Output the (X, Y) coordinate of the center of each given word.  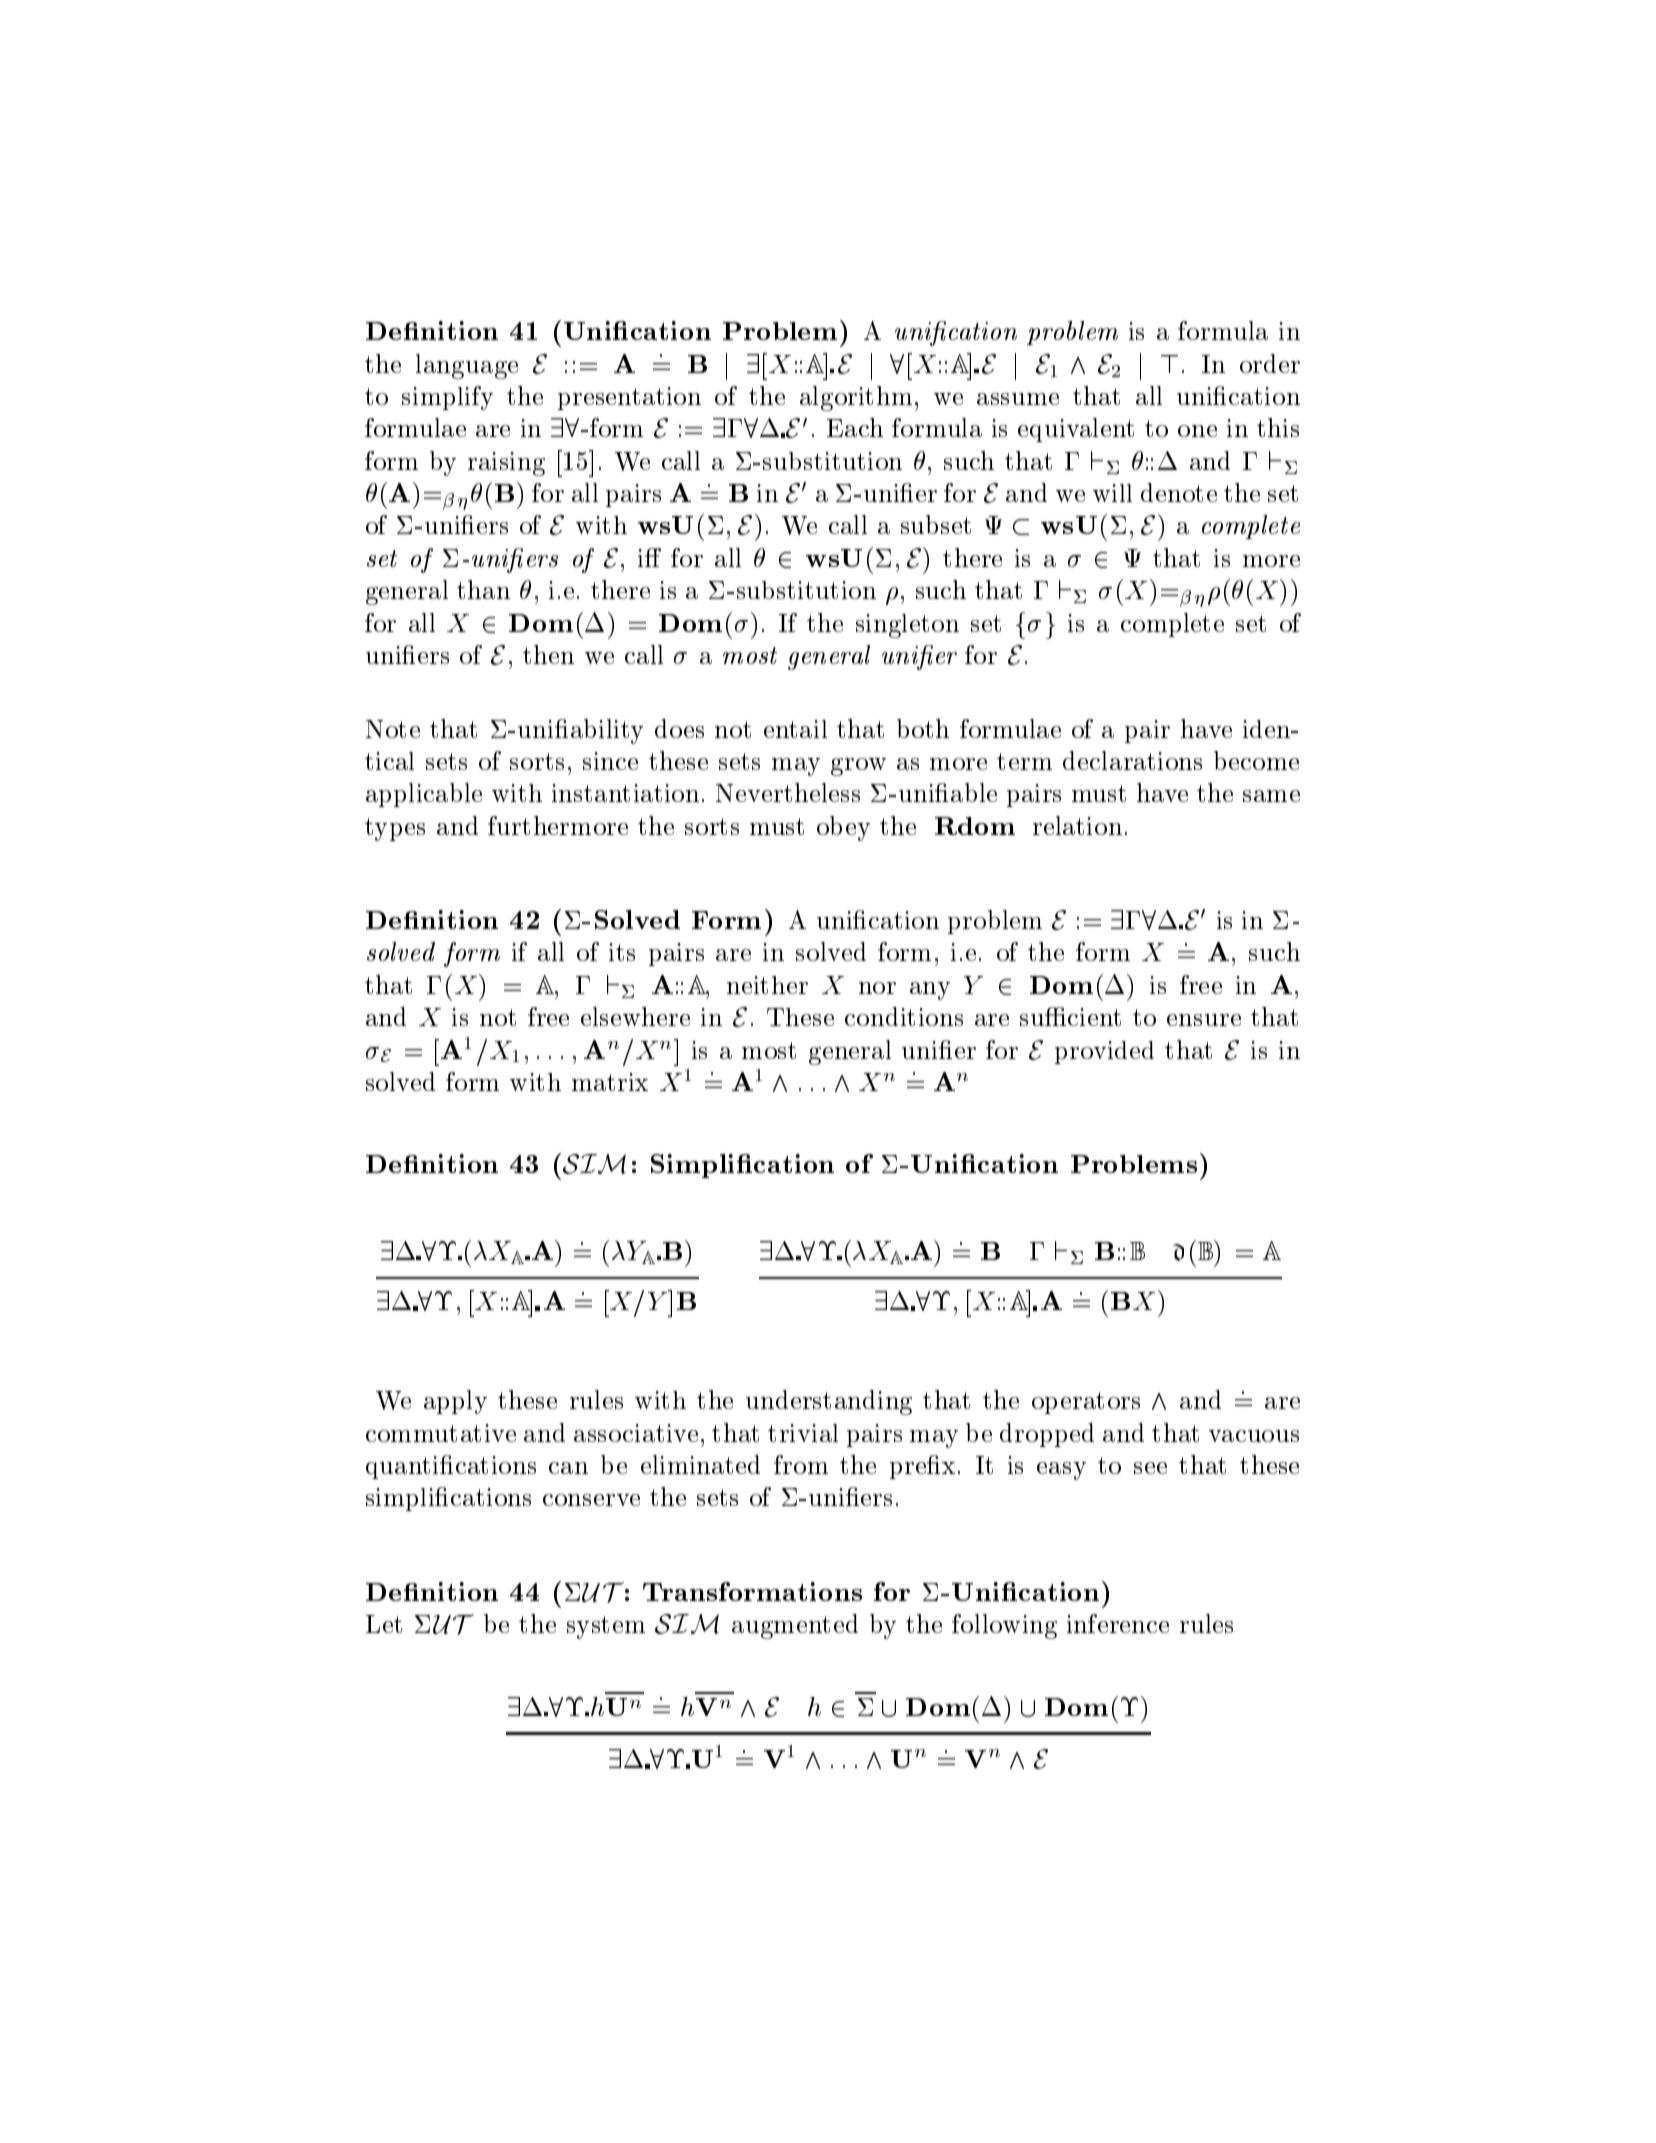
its (622, 952)
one (1197, 431)
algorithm (856, 398)
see (1150, 1468)
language (467, 366)
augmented (795, 1626)
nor (877, 988)
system (606, 1627)
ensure (1204, 1020)
